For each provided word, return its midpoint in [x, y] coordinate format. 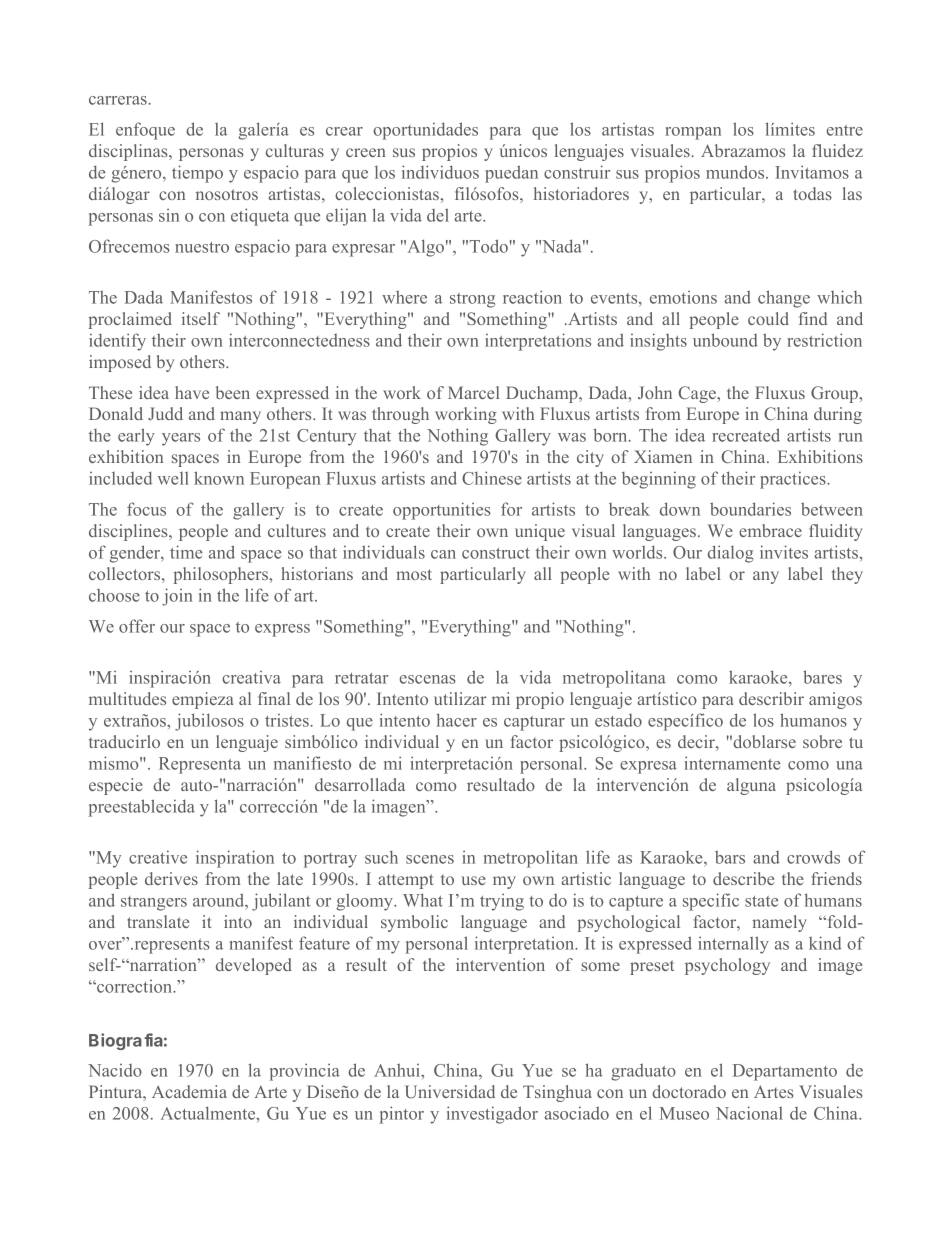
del [438, 215]
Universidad [450, 1091]
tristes [288, 720]
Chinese [492, 478]
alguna [751, 786]
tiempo [197, 174]
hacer [457, 720]
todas [813, 193]
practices [794, 480]
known [219, 478]
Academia [189, 1091]
